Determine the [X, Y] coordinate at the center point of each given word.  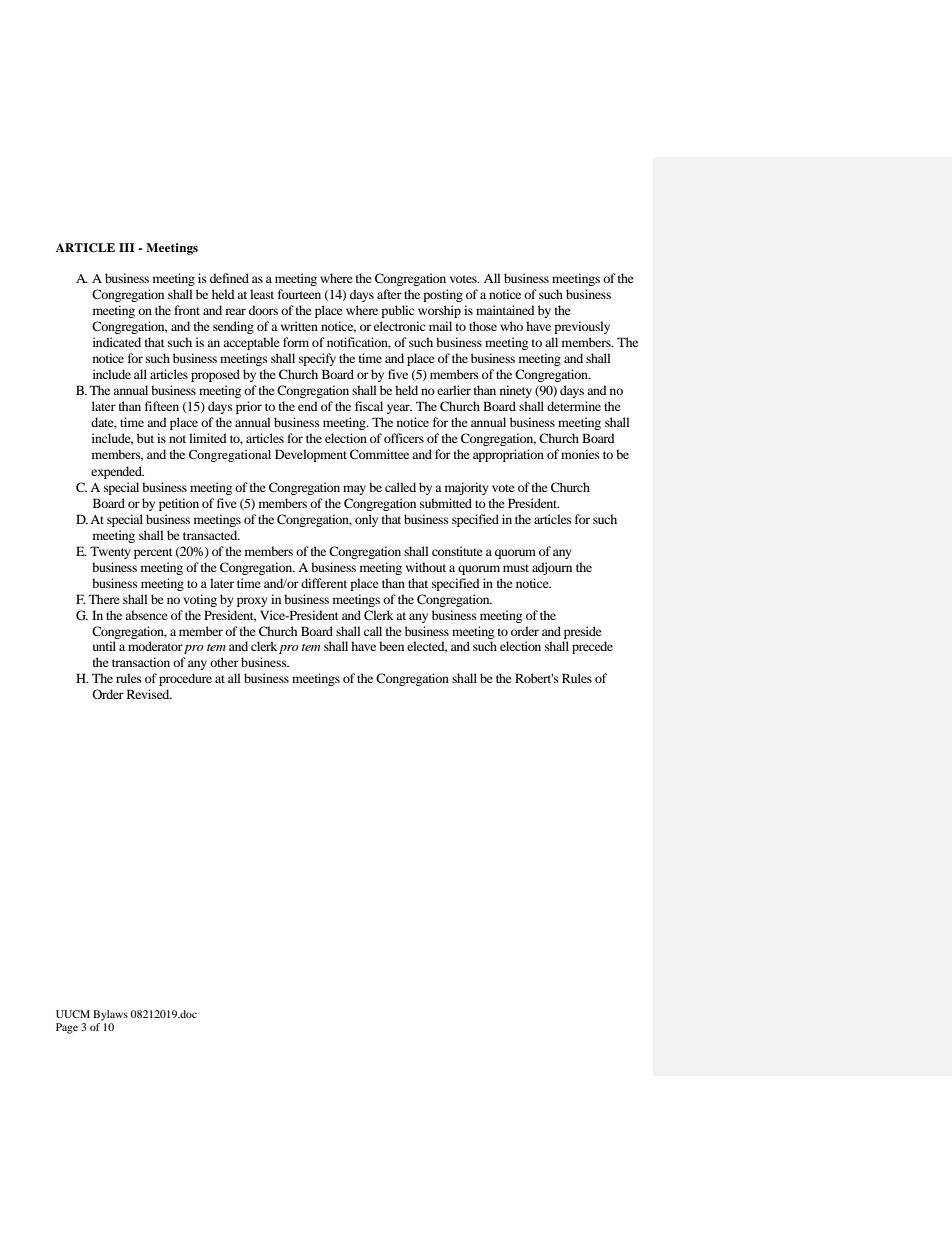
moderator [155, 646]
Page [67, 1028]
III [127, 247]
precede [592, 647]
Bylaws [110, 1015]
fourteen [299, 294]
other [224, 662]
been [391, 646]
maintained [505, 310]
